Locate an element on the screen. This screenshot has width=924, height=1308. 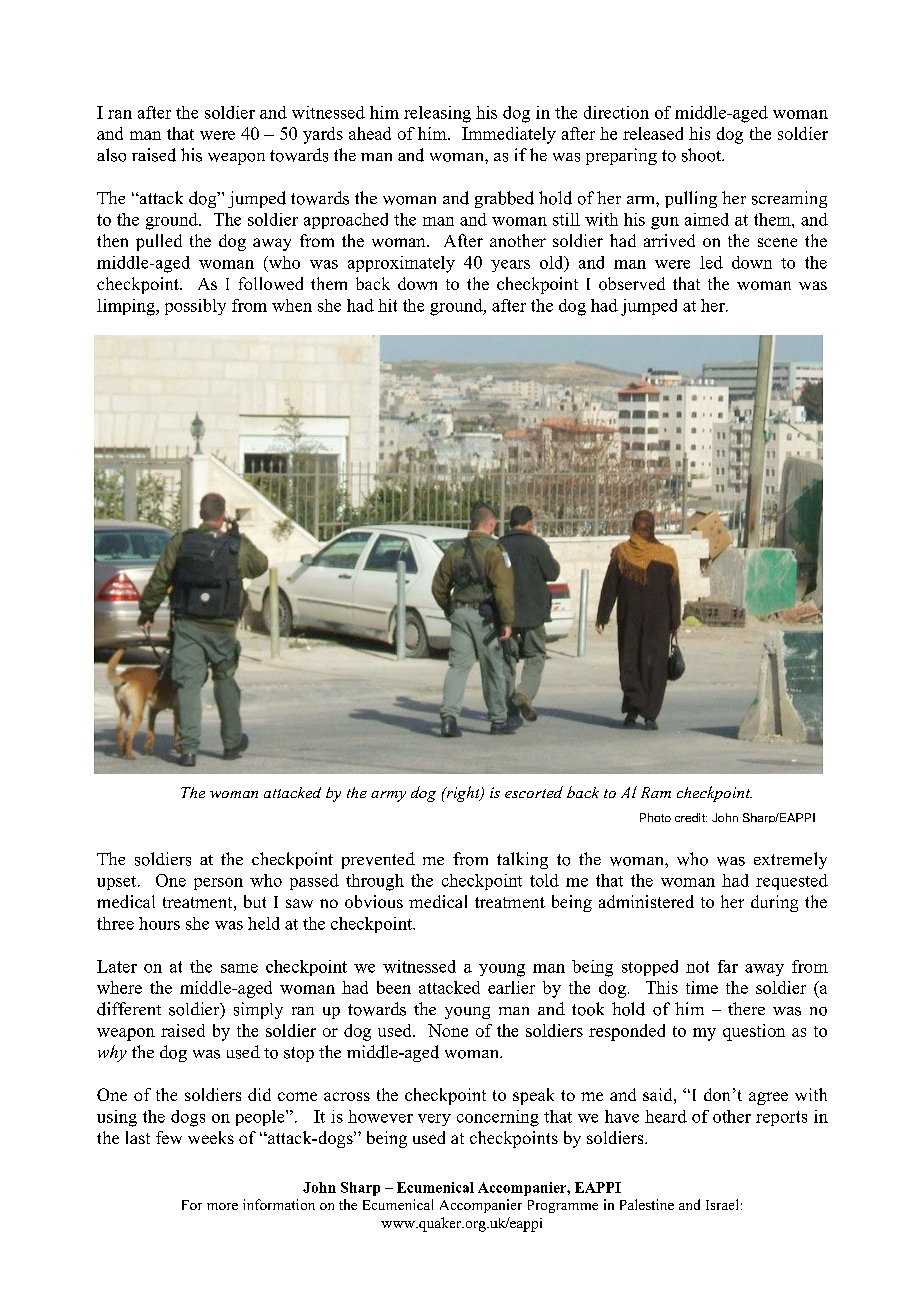
shoot is located at coordinates (703, 155).
